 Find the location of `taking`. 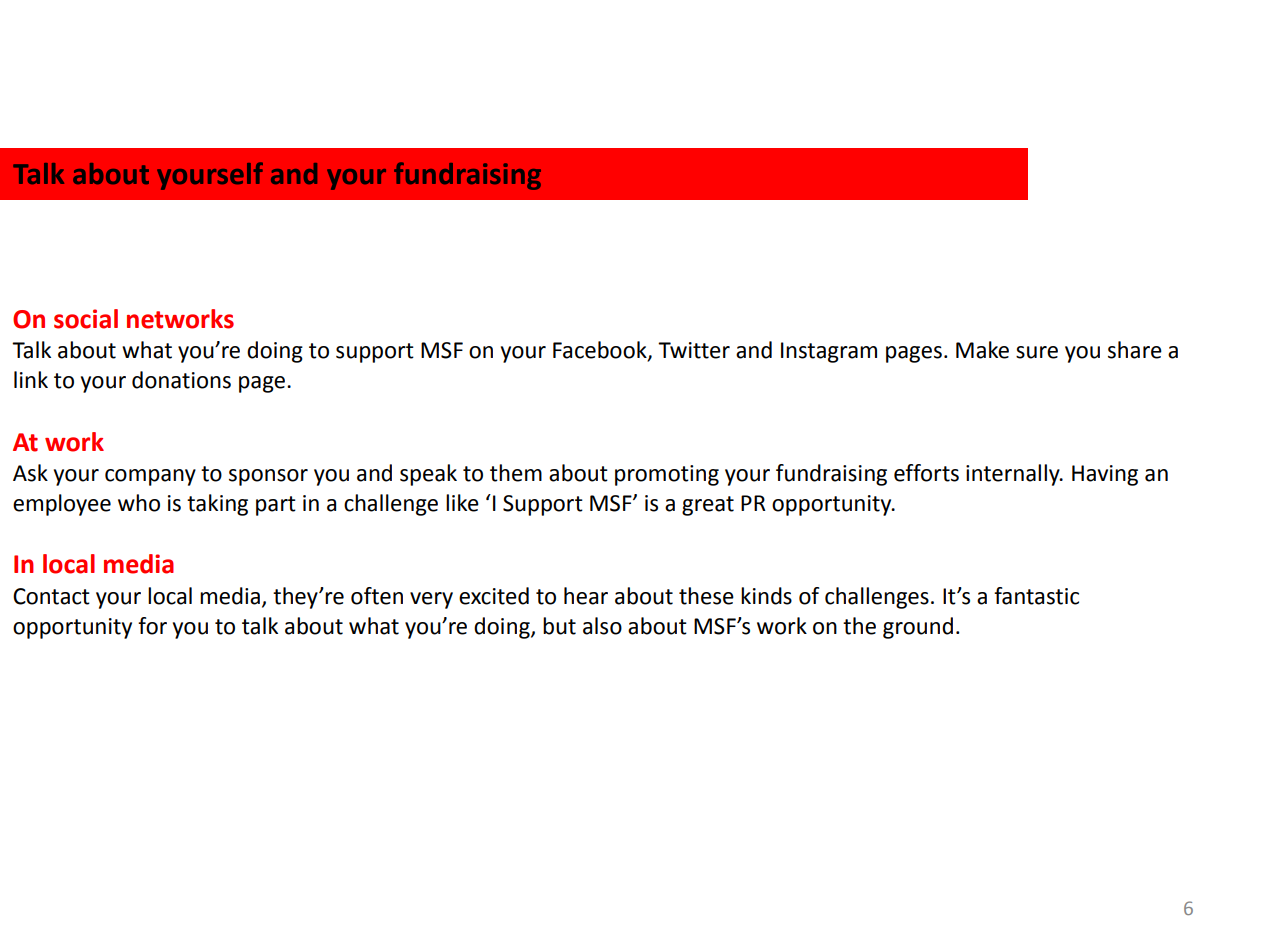

taking is located at coordinates (217, 505).
